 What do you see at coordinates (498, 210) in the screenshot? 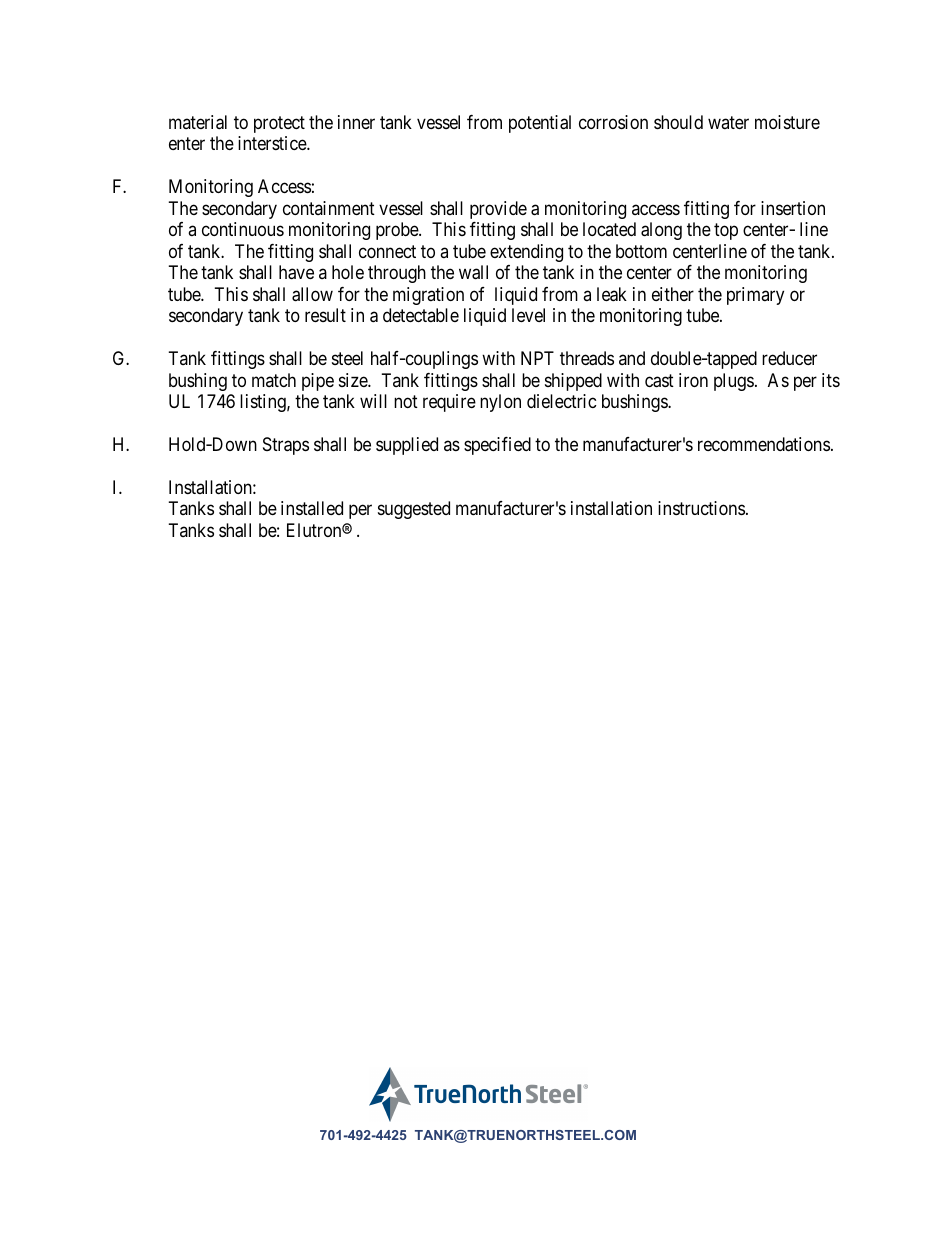
I see `provide` at bounding box center [498, 210].
